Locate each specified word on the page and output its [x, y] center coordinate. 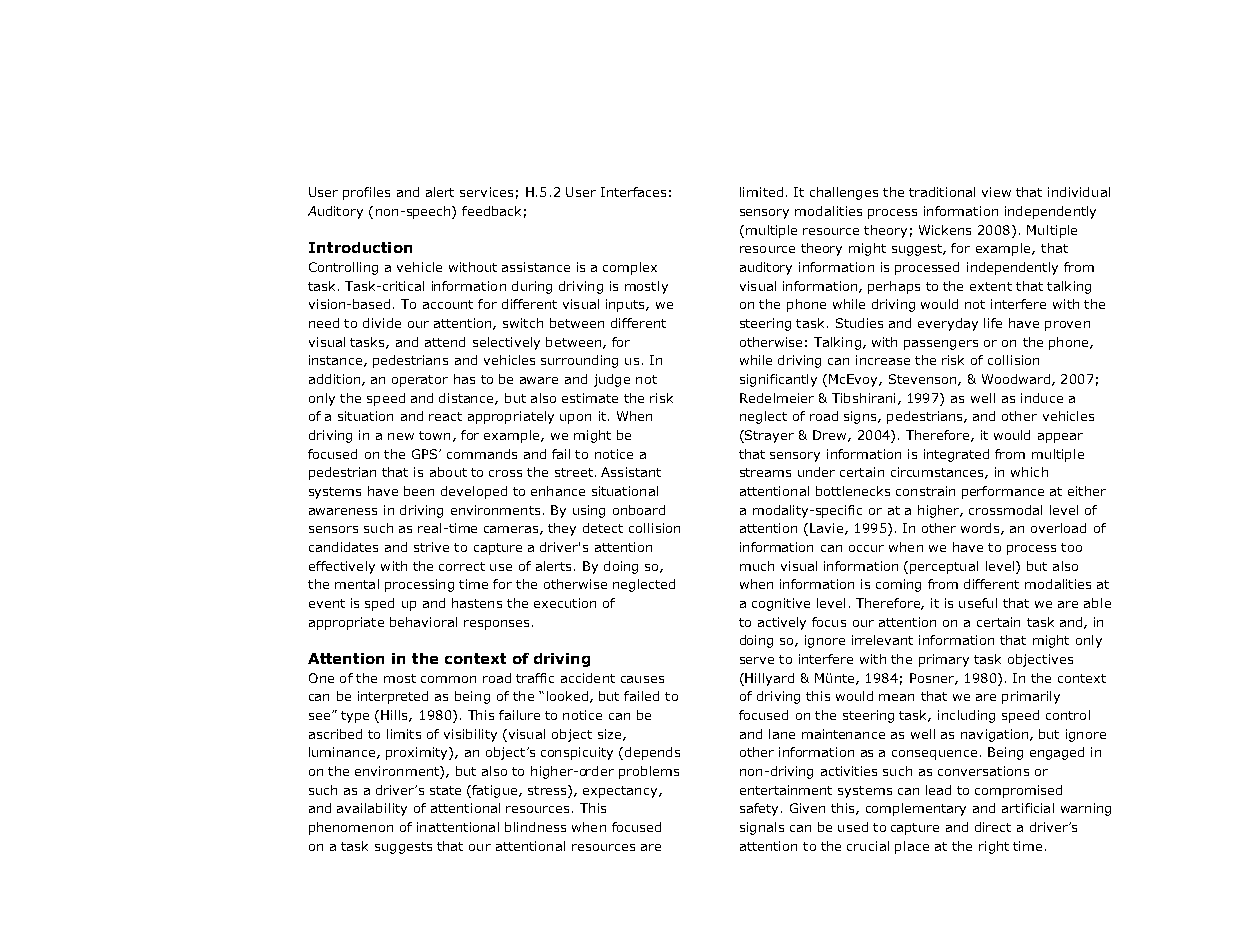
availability [372, 809]
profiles [366, 193]
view [996, 192]
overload [1058, 528]
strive [431, 547]
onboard [639, 510]
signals [762, 828]
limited [761, 192]
